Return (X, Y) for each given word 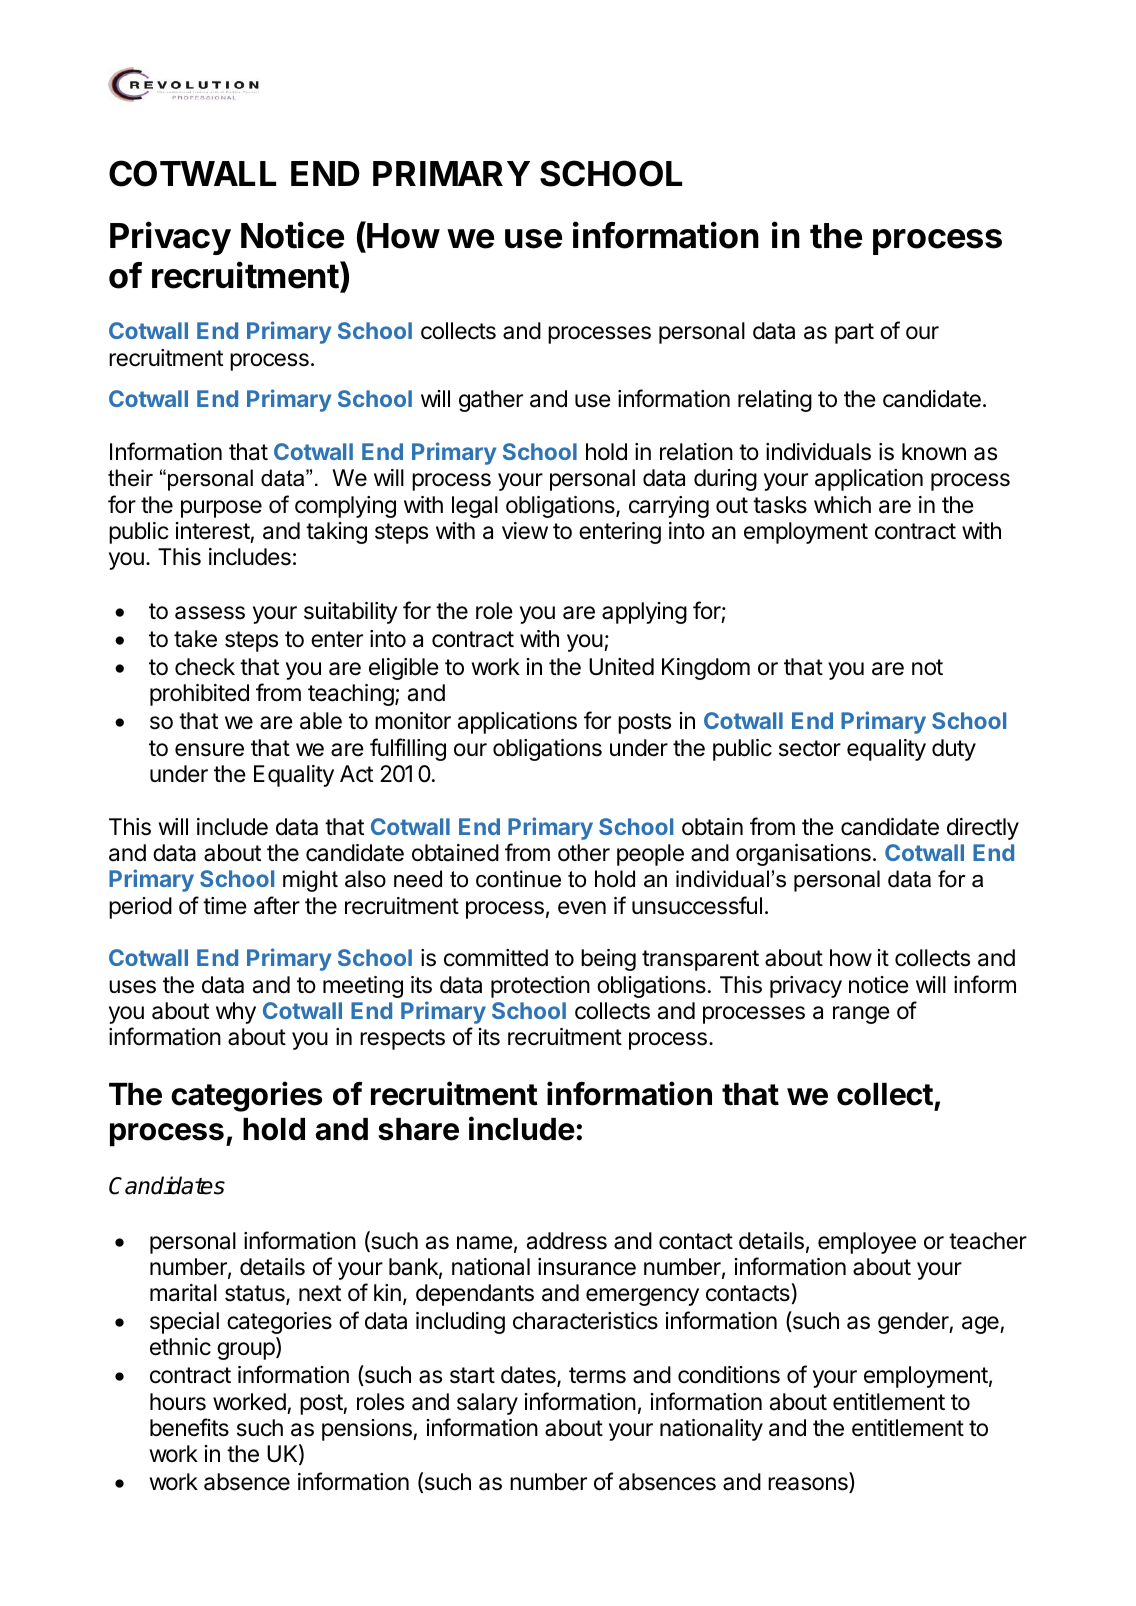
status (256, 1295)
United (621, 667)
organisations (803, 855)
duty (954, 750)
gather (491, 401)
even (582, 908)
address (567, 1241)
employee (867, 1243)
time (225, 906)
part (854, 333)
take (195, 639)
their (130, 478)
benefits (189, 1427)
